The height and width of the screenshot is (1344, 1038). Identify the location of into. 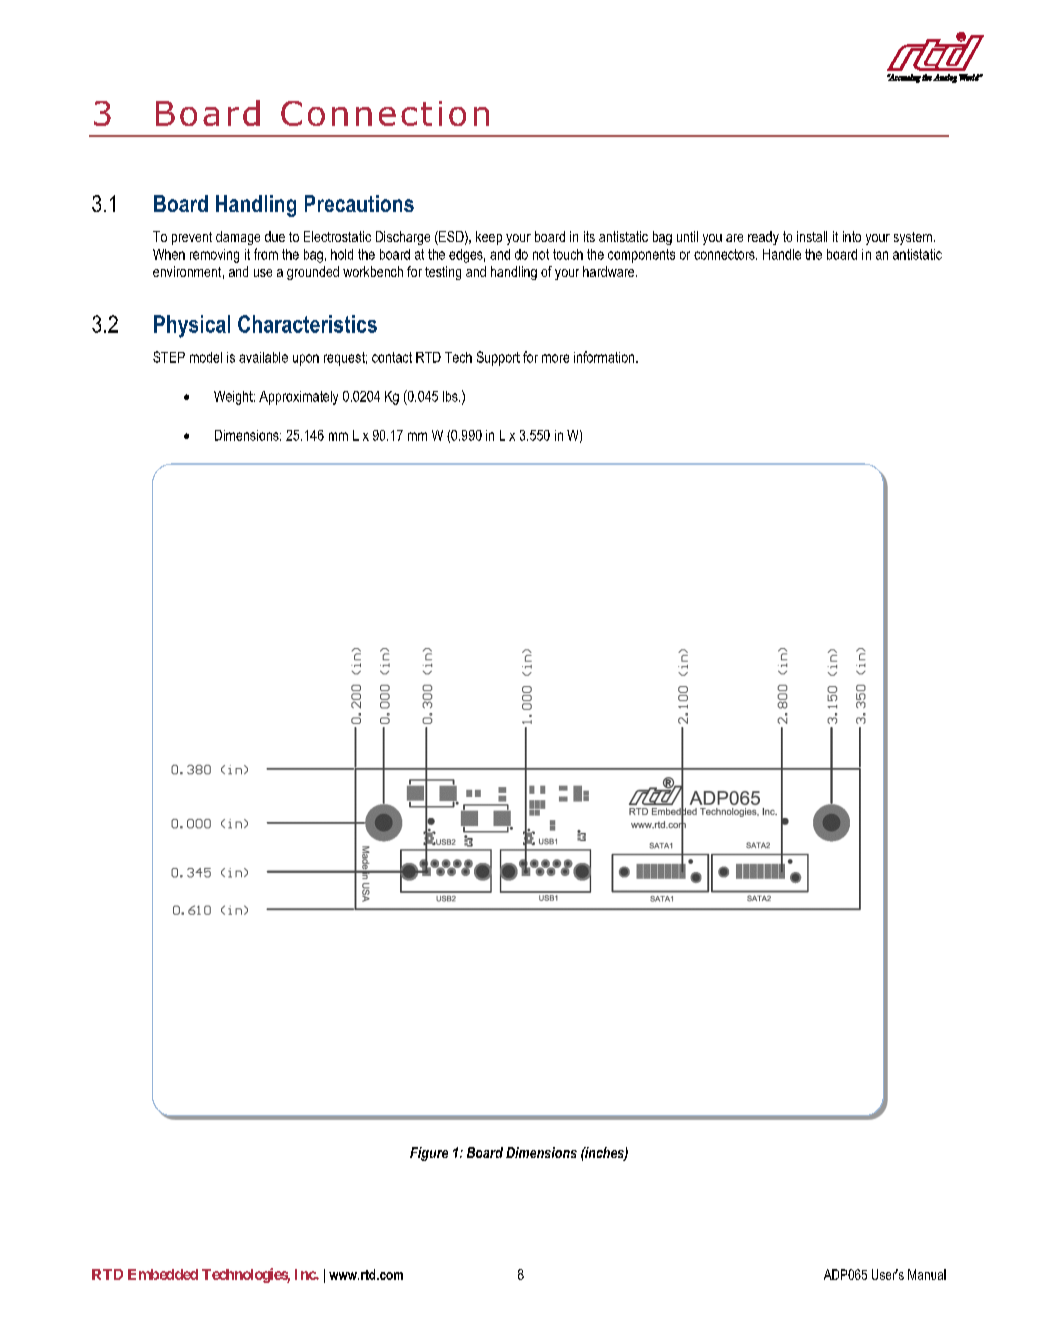
(852, 236).
